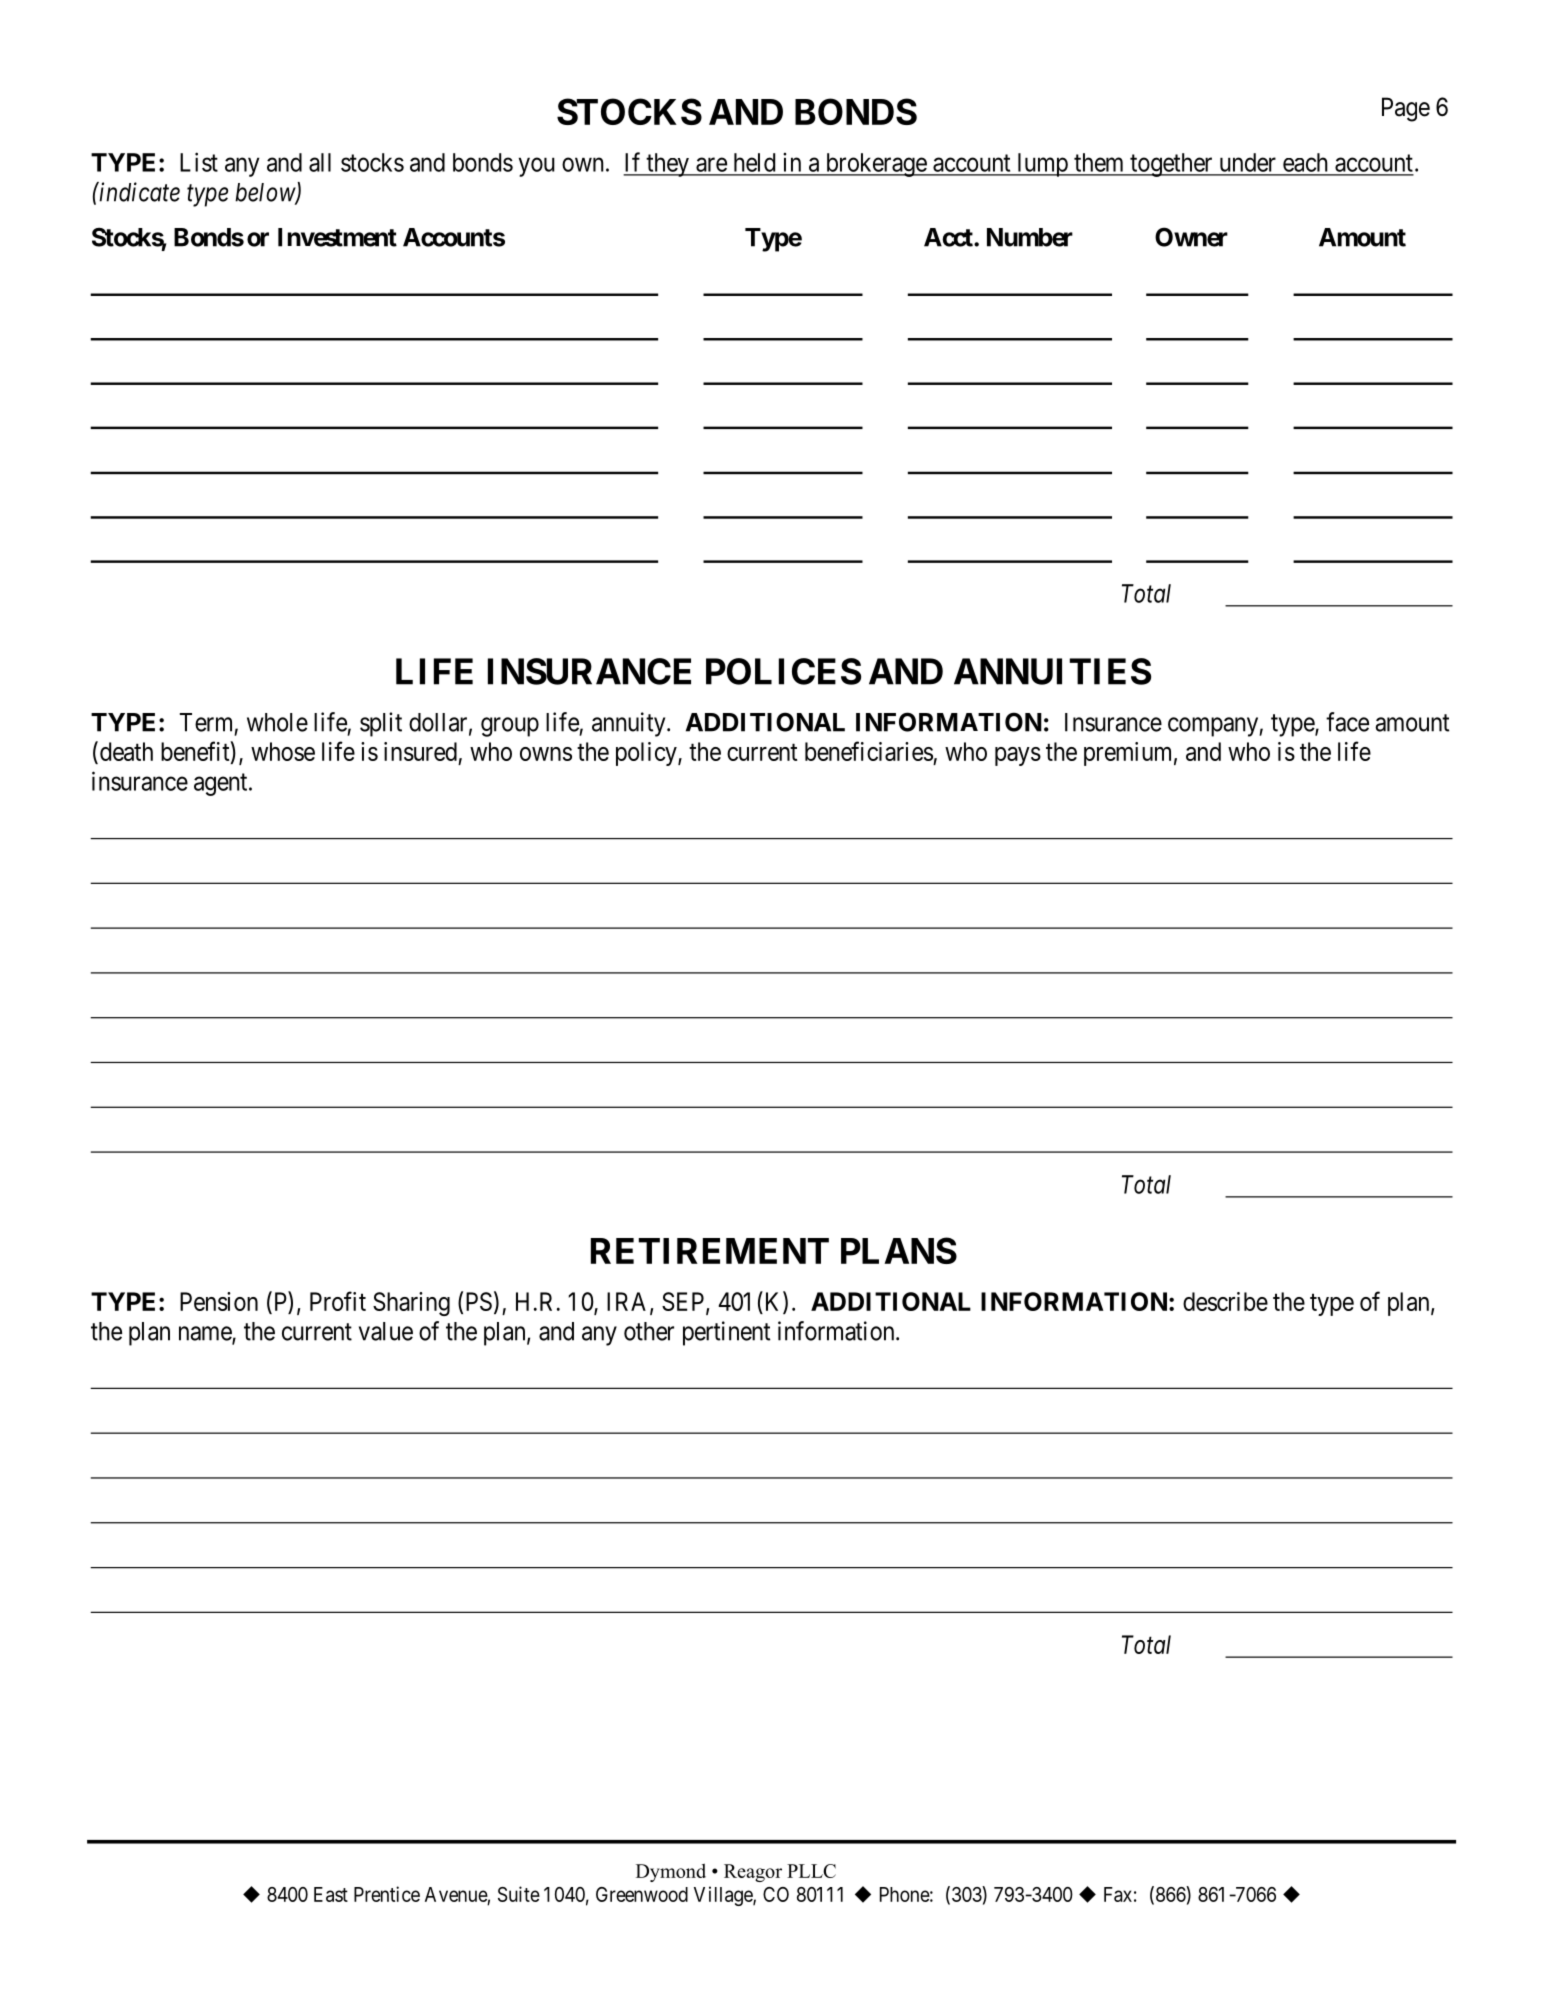 Image resolution: width=1543 pixels, height=1997 pixels. Describe the element at coordinates (1225, 1301) in the screenshot. I see `describe` at that location.
